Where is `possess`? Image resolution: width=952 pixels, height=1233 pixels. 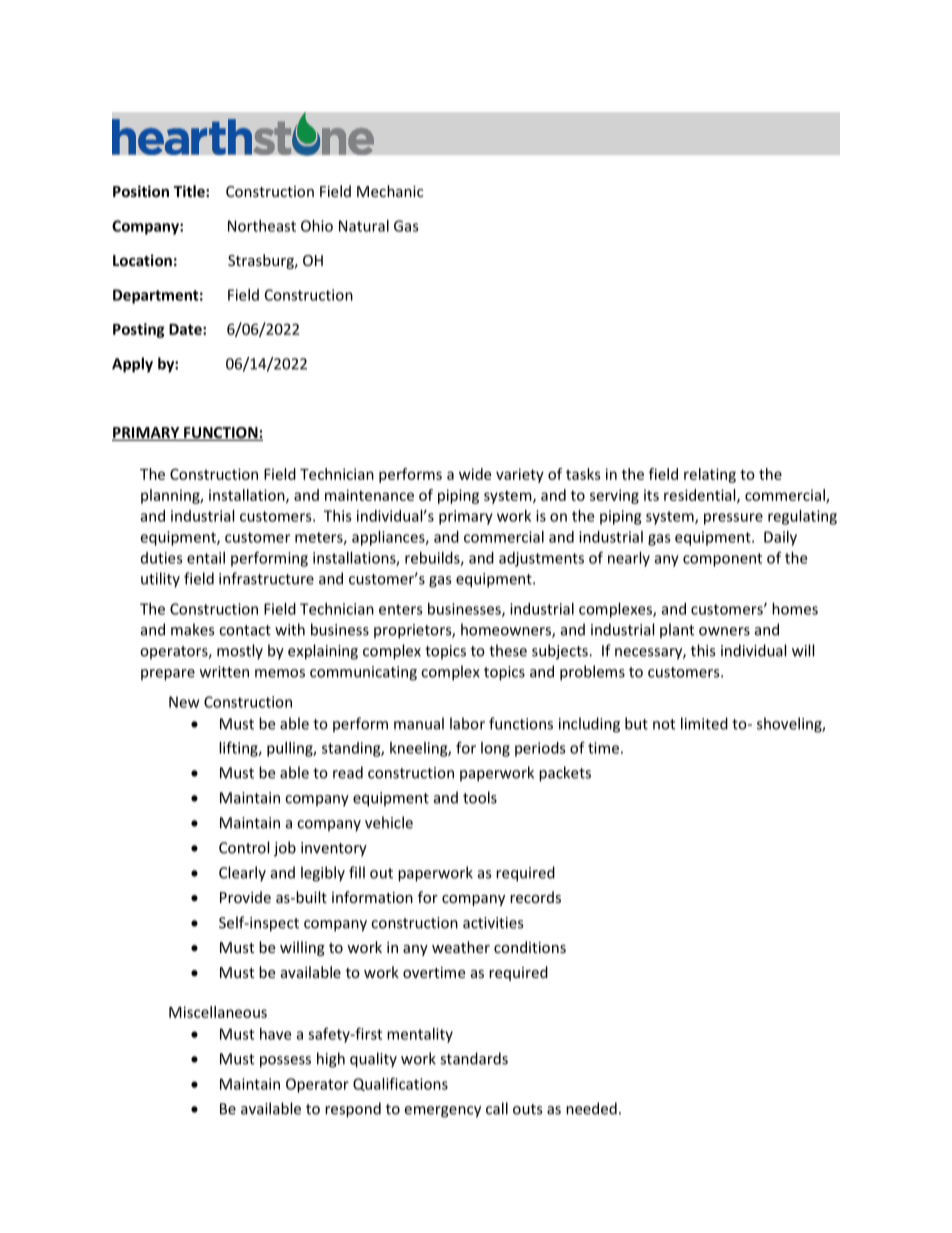 possess is located at coordinates (285, 1062).
